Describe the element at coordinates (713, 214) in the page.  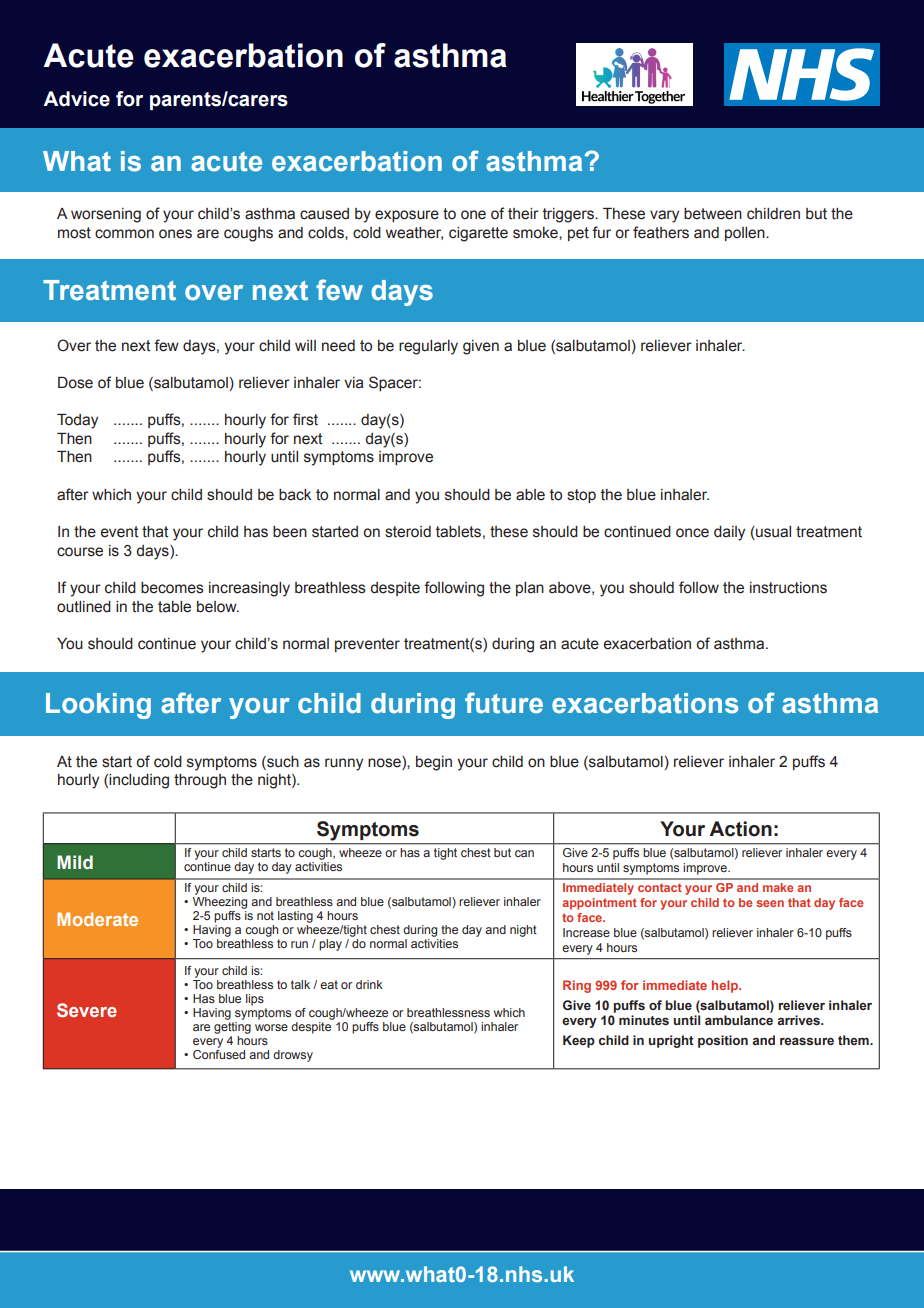
I see `between` at that location.
